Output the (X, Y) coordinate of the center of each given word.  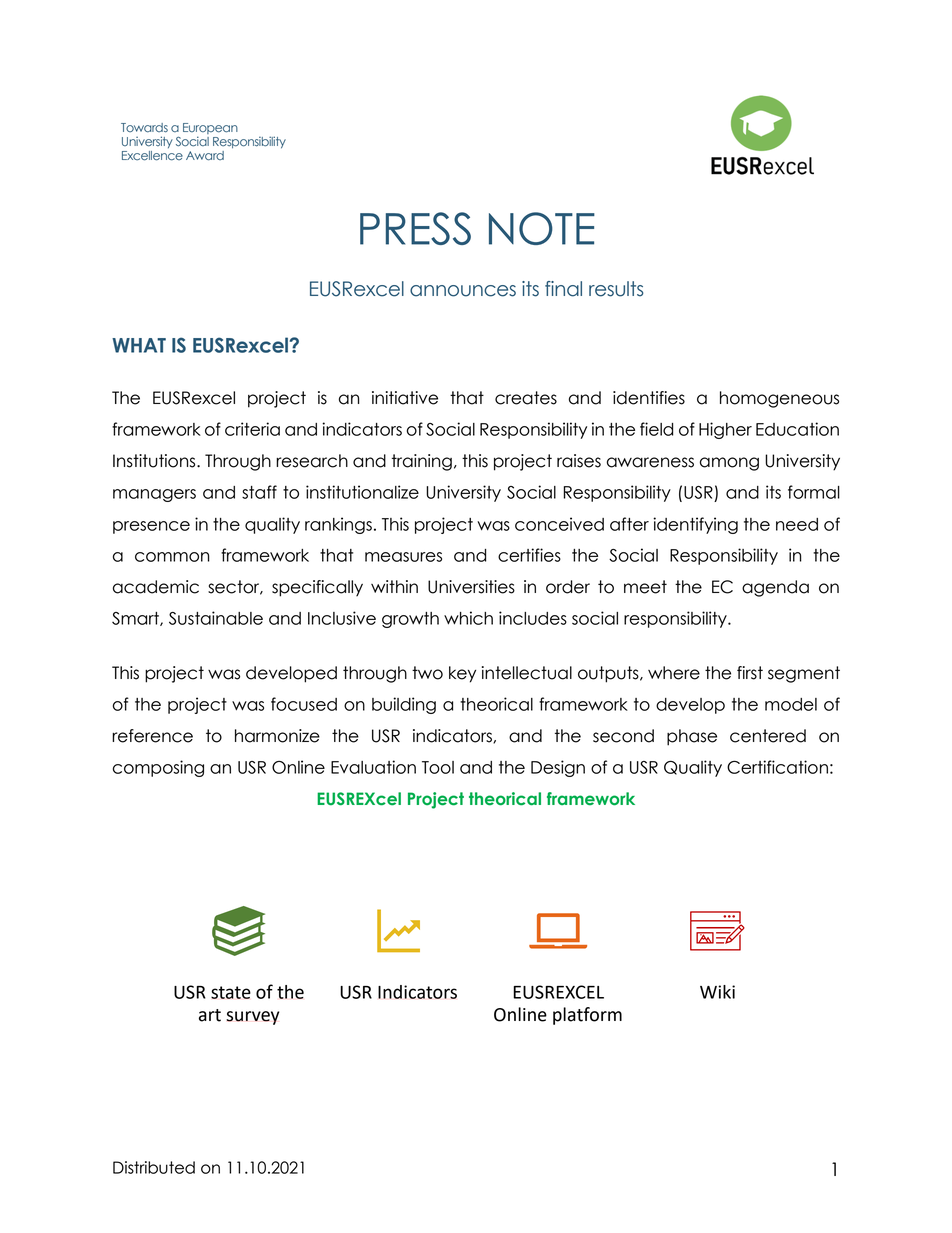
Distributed (154, 1167)
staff (259, 492)
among (729, 464)
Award (205, 156)
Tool (438, 767)
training (422, 462)
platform (587, 1016)
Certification (777, 767)
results (616, 289)
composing (158, 768)
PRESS (415, 228)
